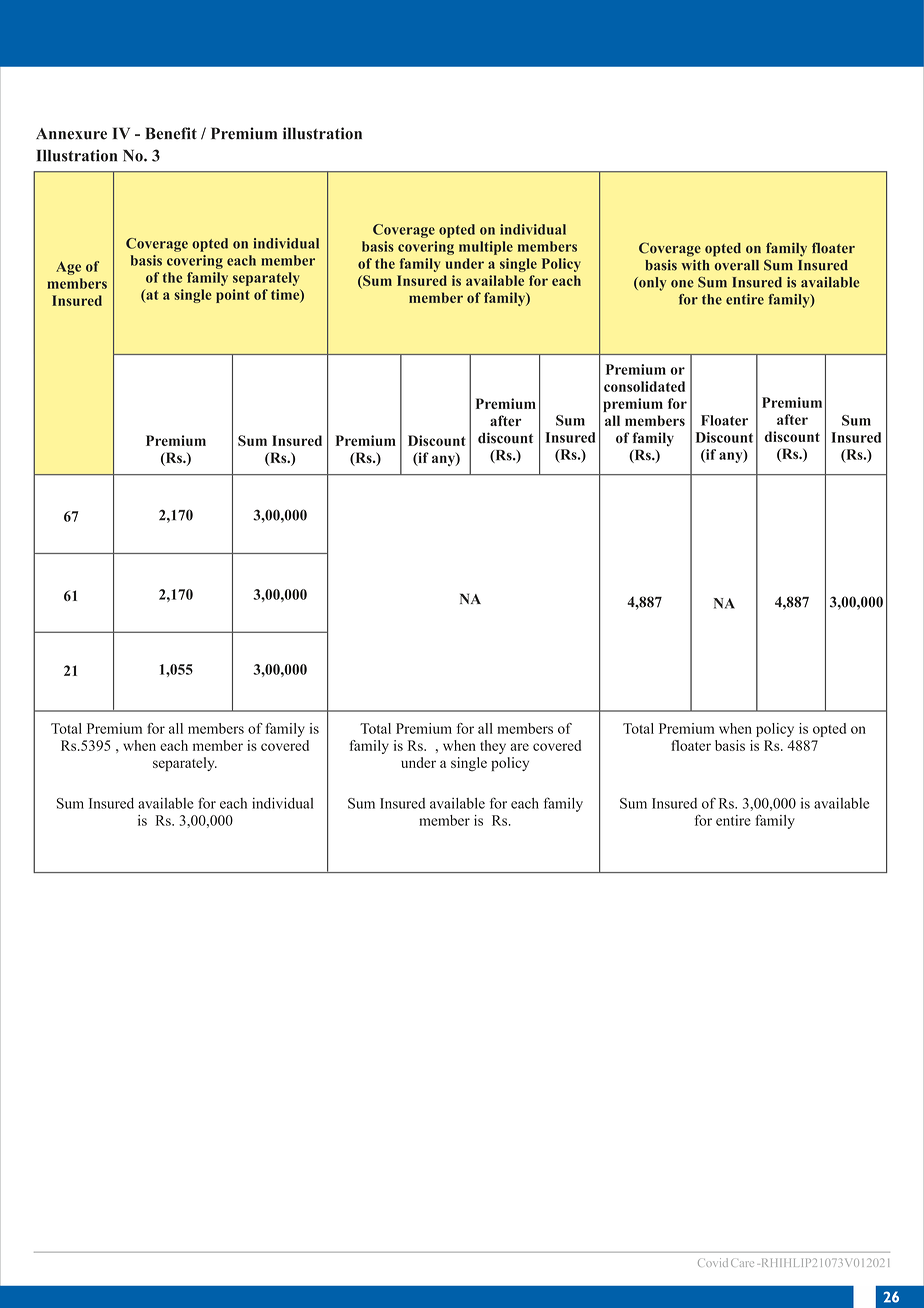 The height and width of the screenshot is (1308, 924). I want to click on Covid, so click(713, 1262).
